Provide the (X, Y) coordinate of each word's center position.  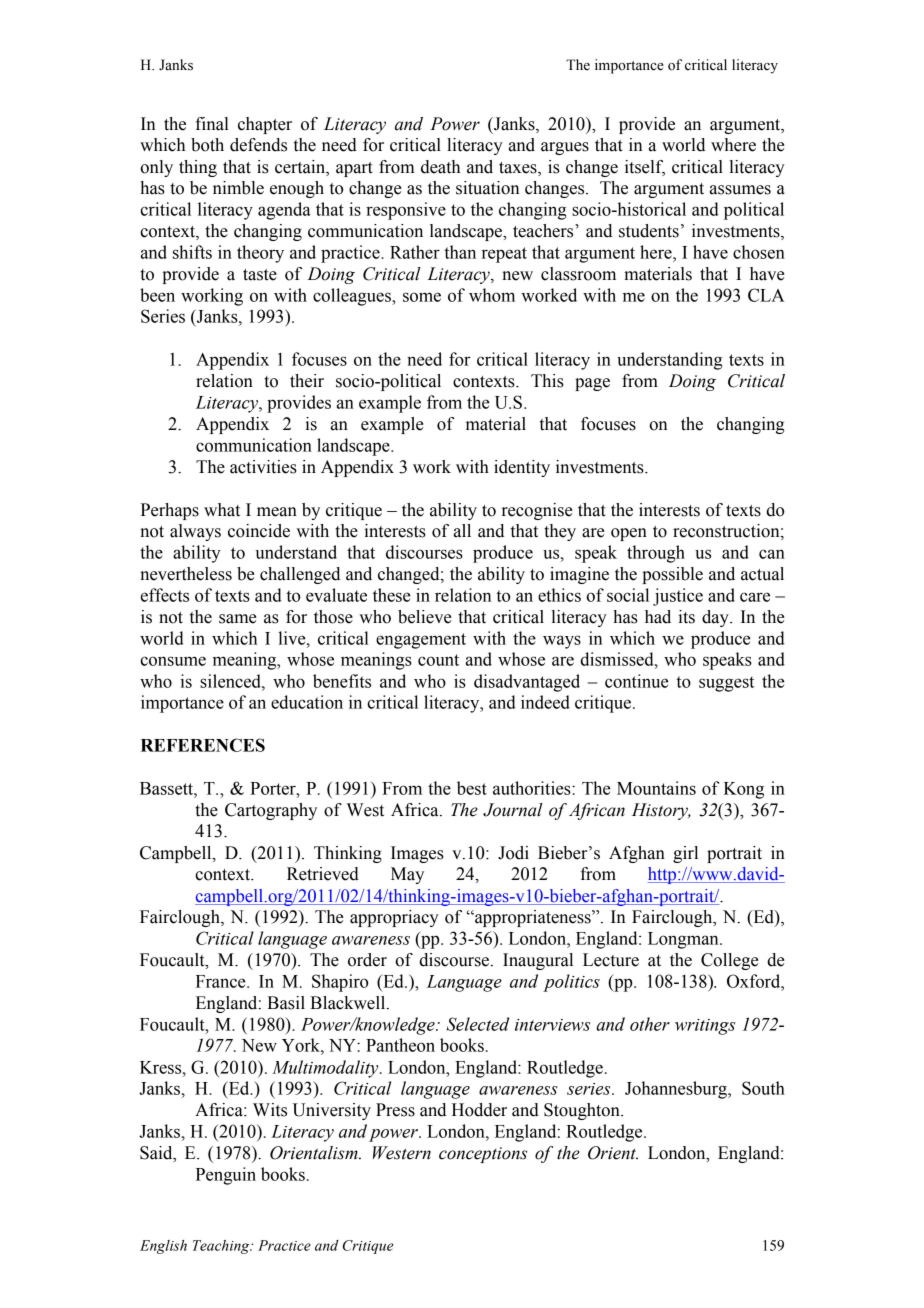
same (237, 619)
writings (705, 1027)
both (207, 145)
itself (645, 167)
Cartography (271, 811)
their (307, 381)
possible (672, 575)
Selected (477, 1024)
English (163, 1247)
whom (492, 295)
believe (424, 617)
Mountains (656, 788)
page (592, 384)
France (222, 981)
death (440, 167)
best (472, 788)
